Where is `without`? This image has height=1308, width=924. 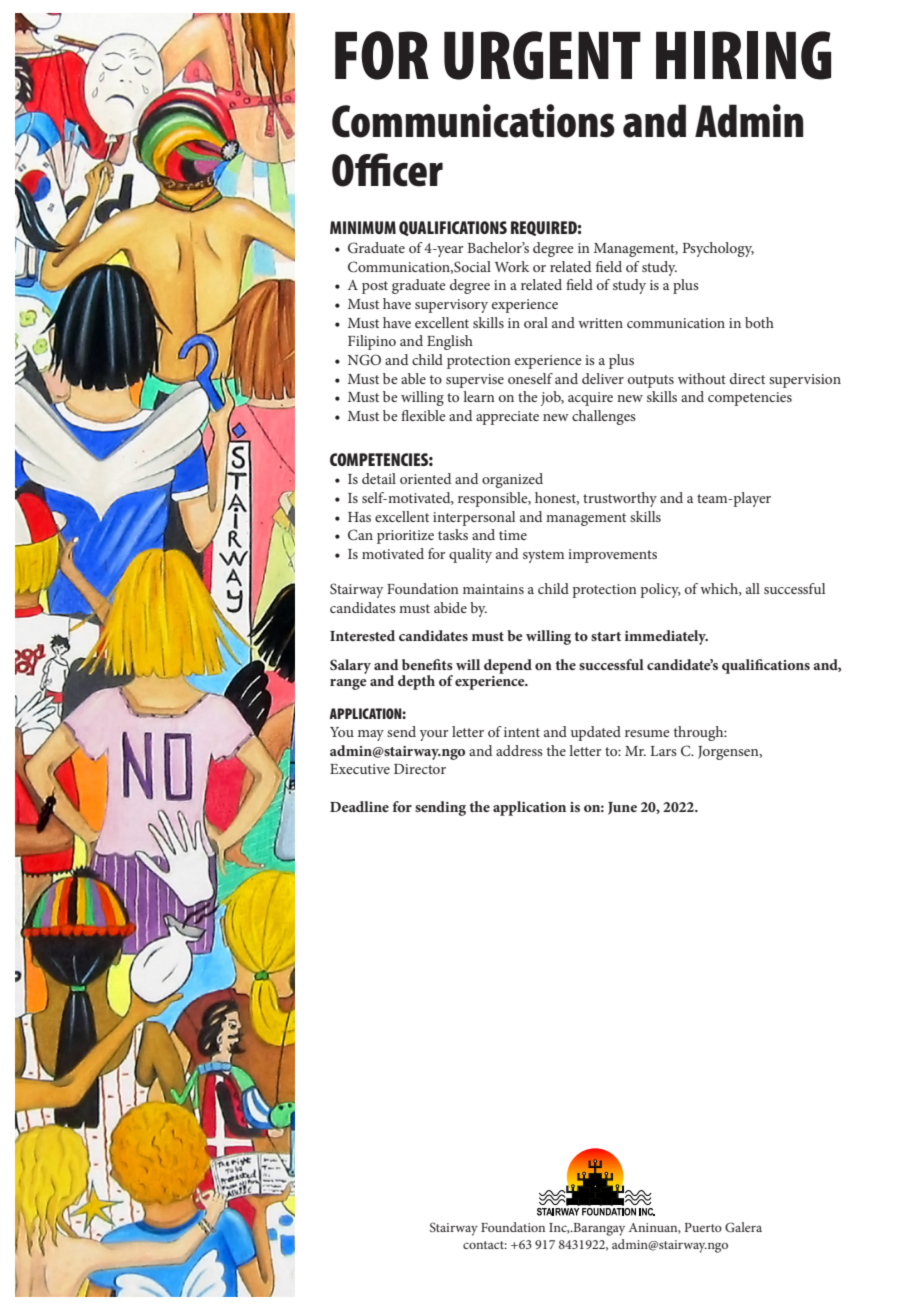 without is located at coordinates (702, 378).
